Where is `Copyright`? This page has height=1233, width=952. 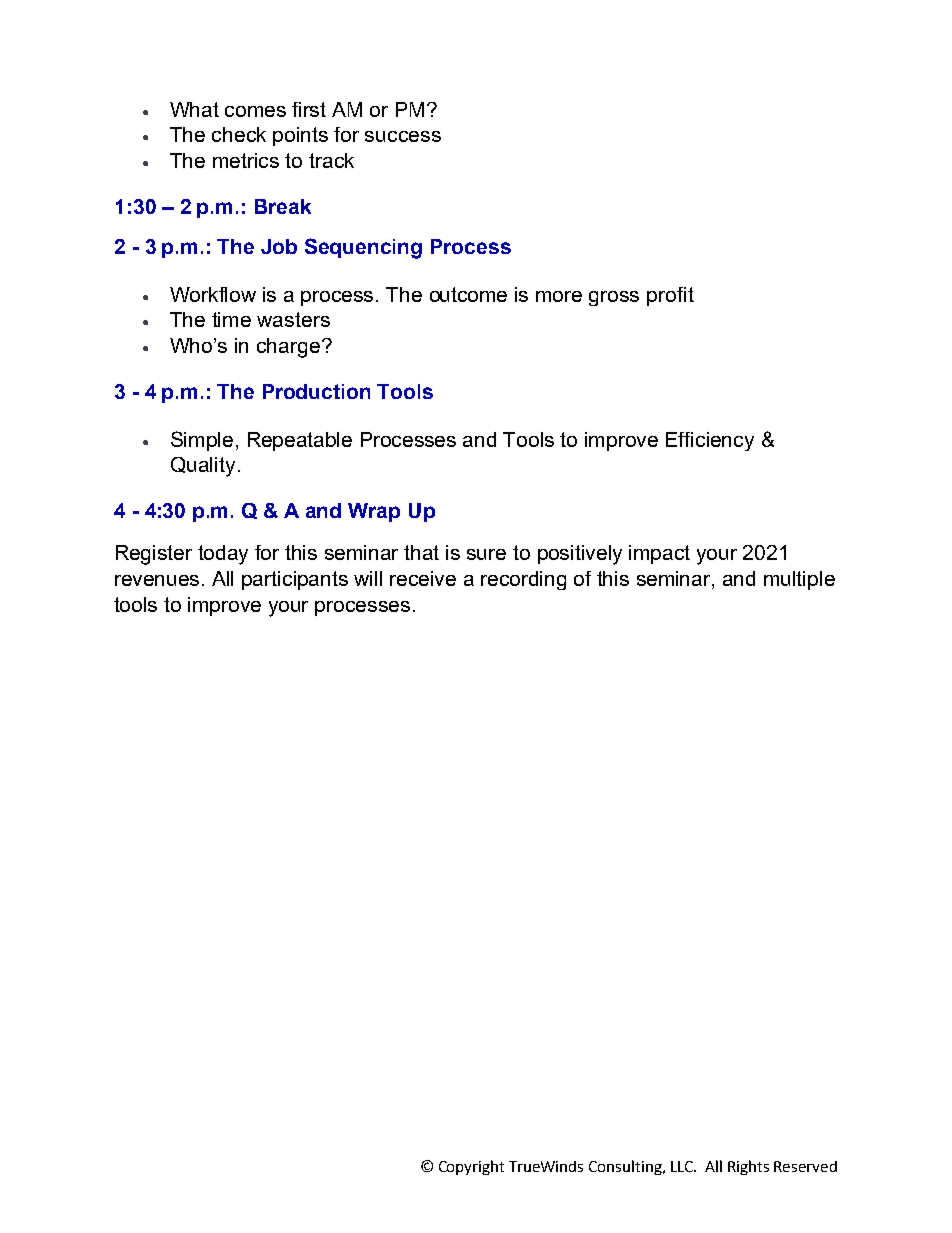
Copyright is located at coordinates (471, 1167).
